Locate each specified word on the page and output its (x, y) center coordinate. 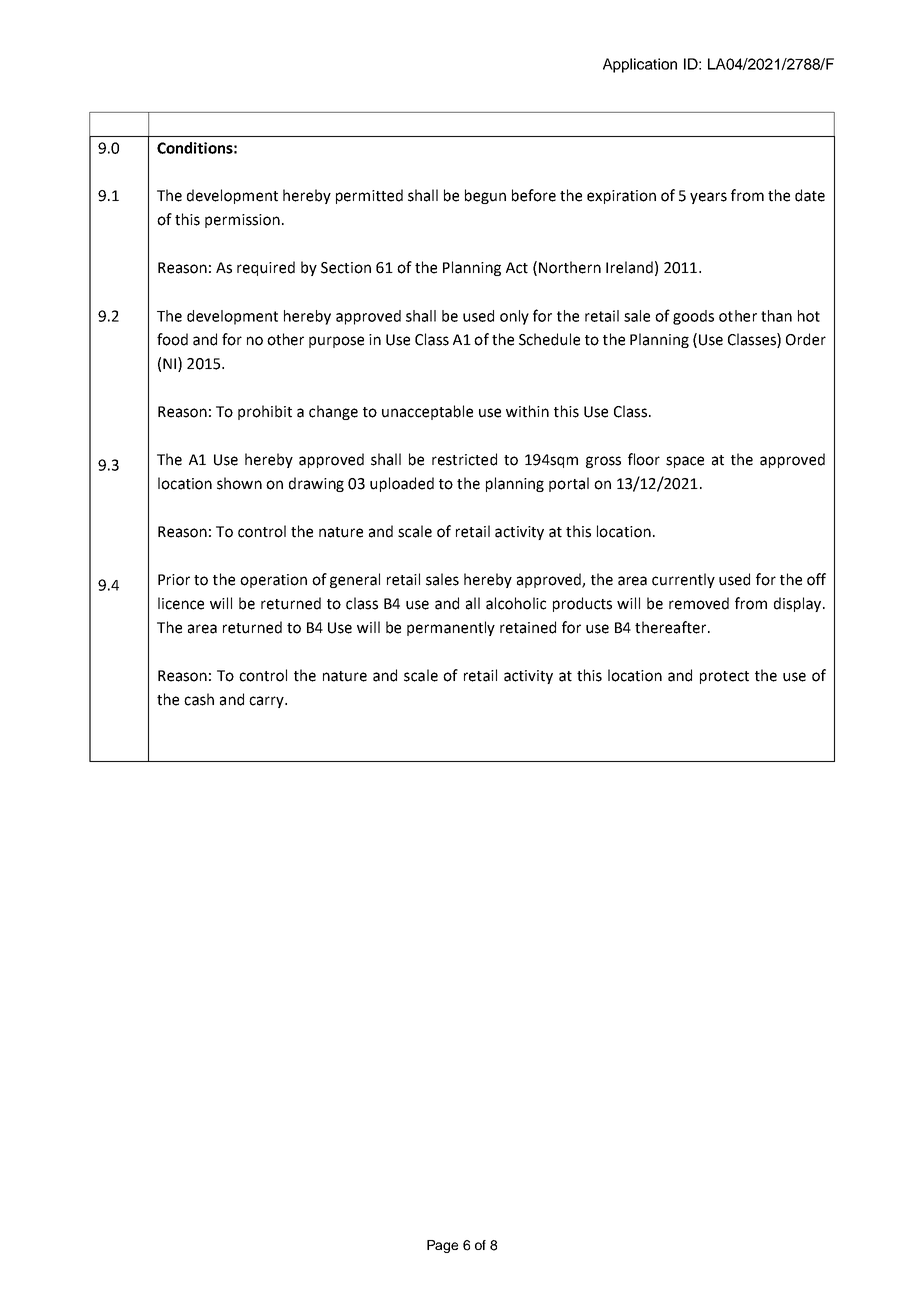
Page (442, 1246)
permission (242, 221)
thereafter (672, 627)
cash (199, 699)
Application (640, 65)
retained (528, 627)
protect (724, 677)
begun (485, 196)
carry (267, 702)
